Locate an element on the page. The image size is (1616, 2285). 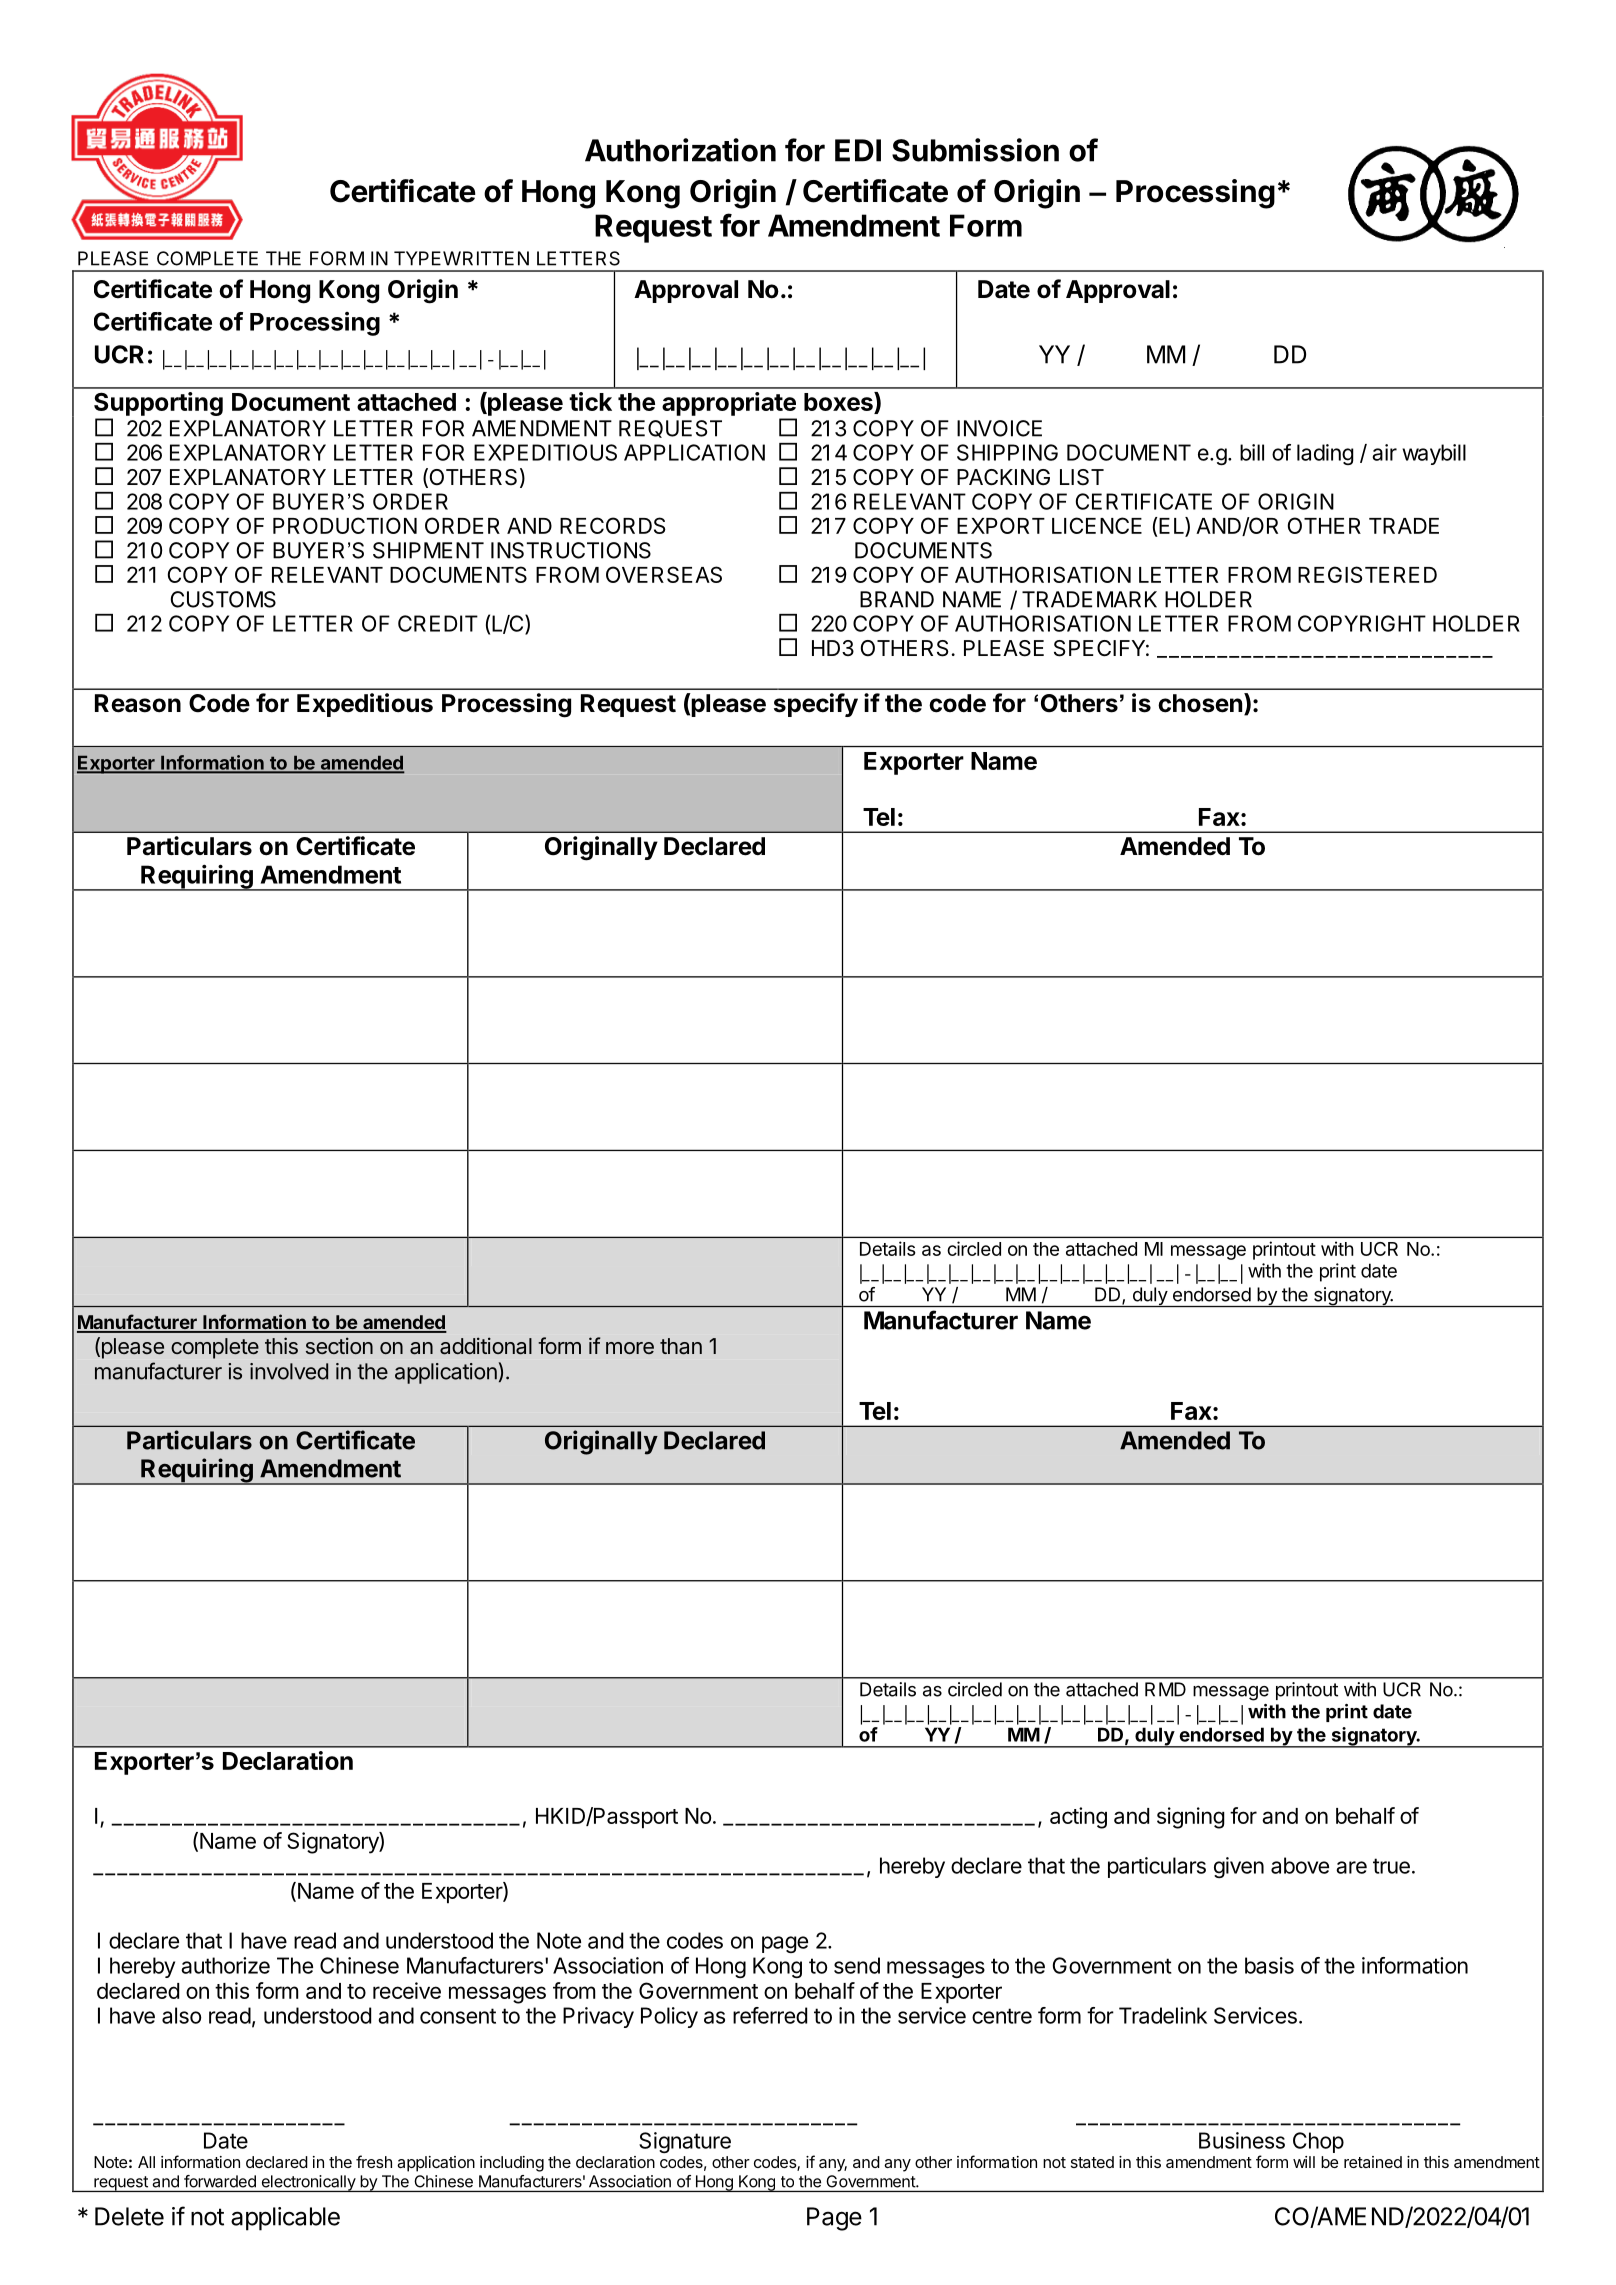
Signature is located at coordinates (685, 2142).
